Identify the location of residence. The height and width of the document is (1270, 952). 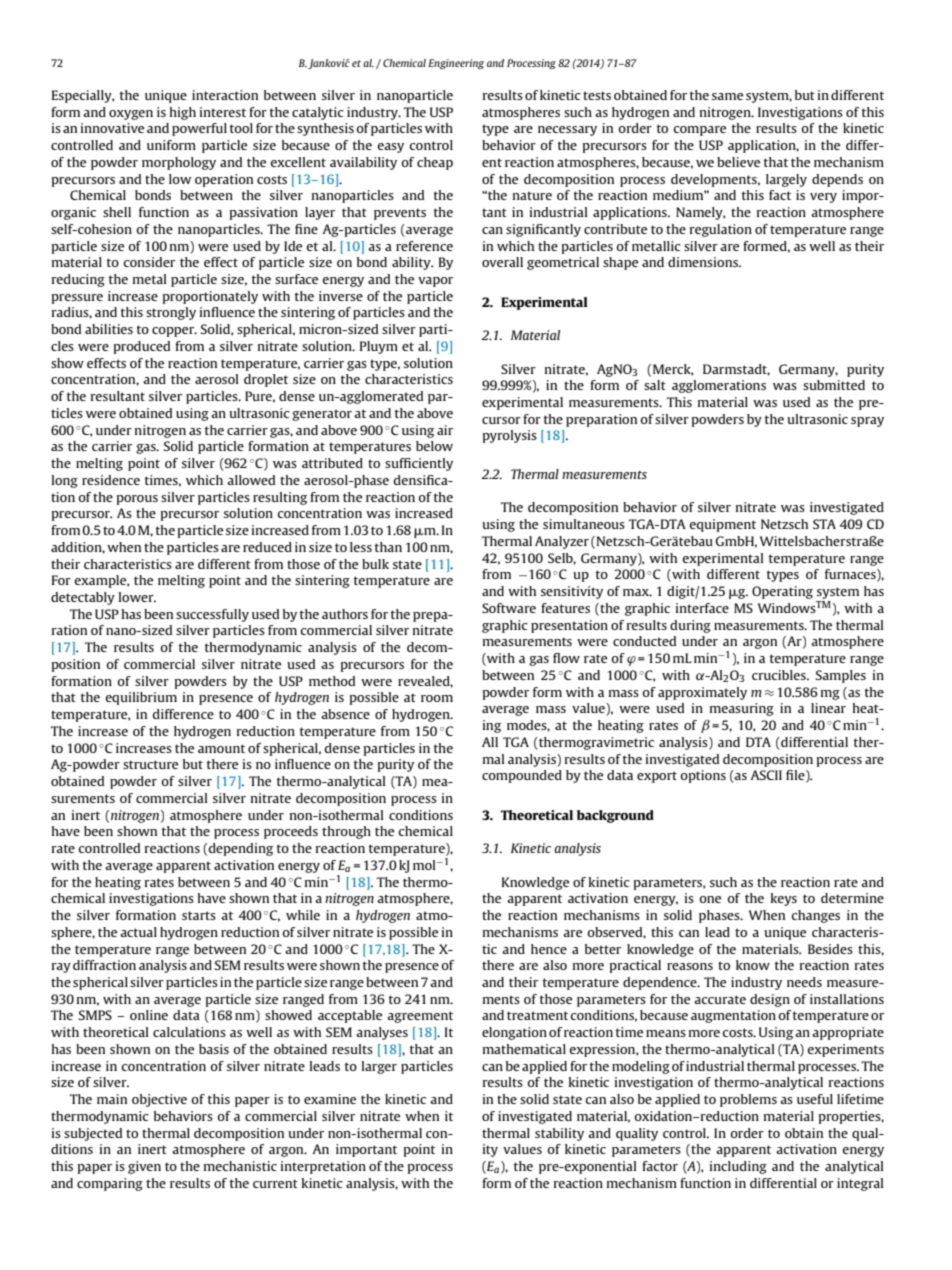
(111, 480).
